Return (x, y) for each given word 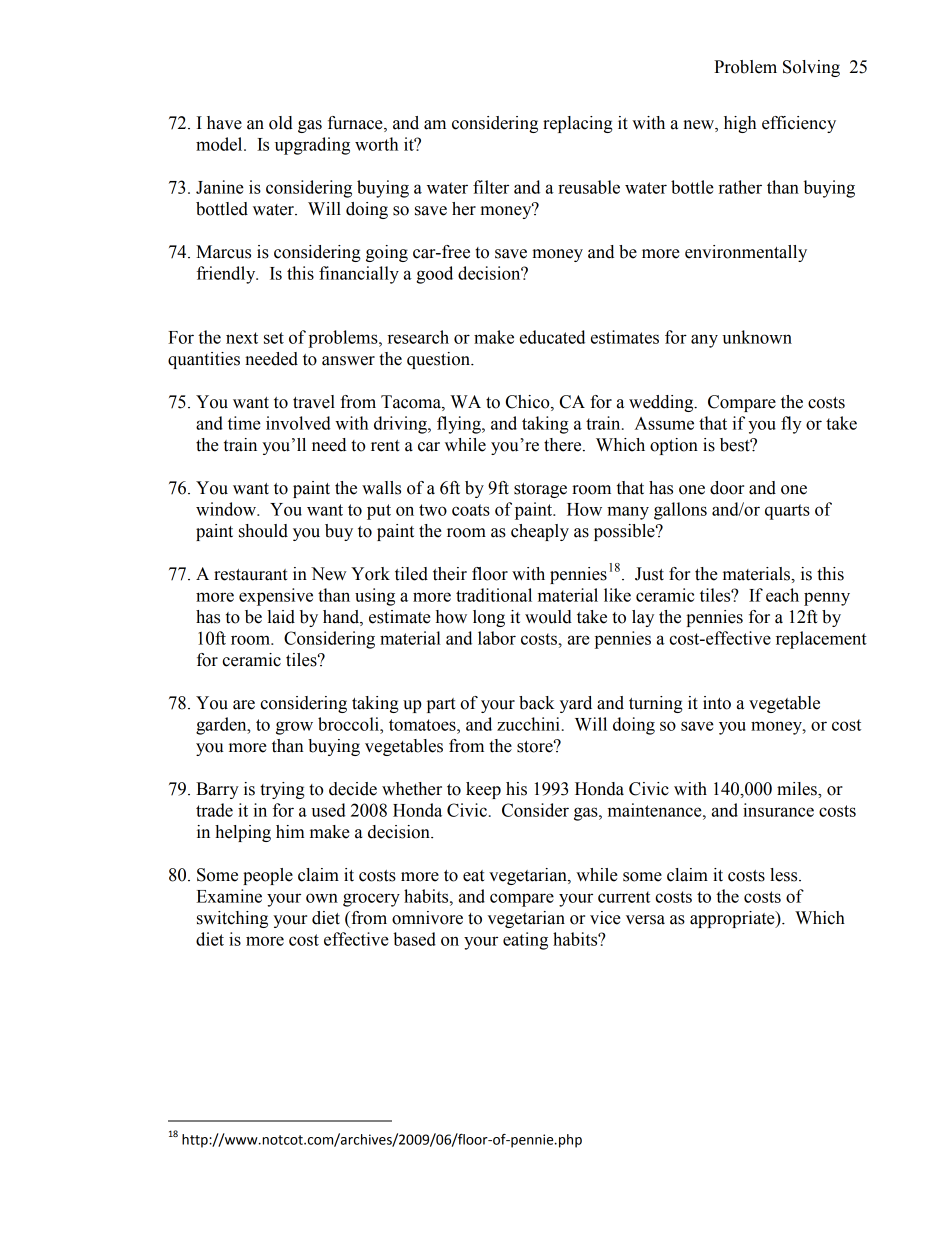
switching (232, 919)
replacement (821, 640)
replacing (578, 124)
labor (497, 638)
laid (281, 617)
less (785, 875)
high (740, 124)
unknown (757, 337)
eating (525, 941)
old (281, 123)
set (274, 338)
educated (552, 337)
